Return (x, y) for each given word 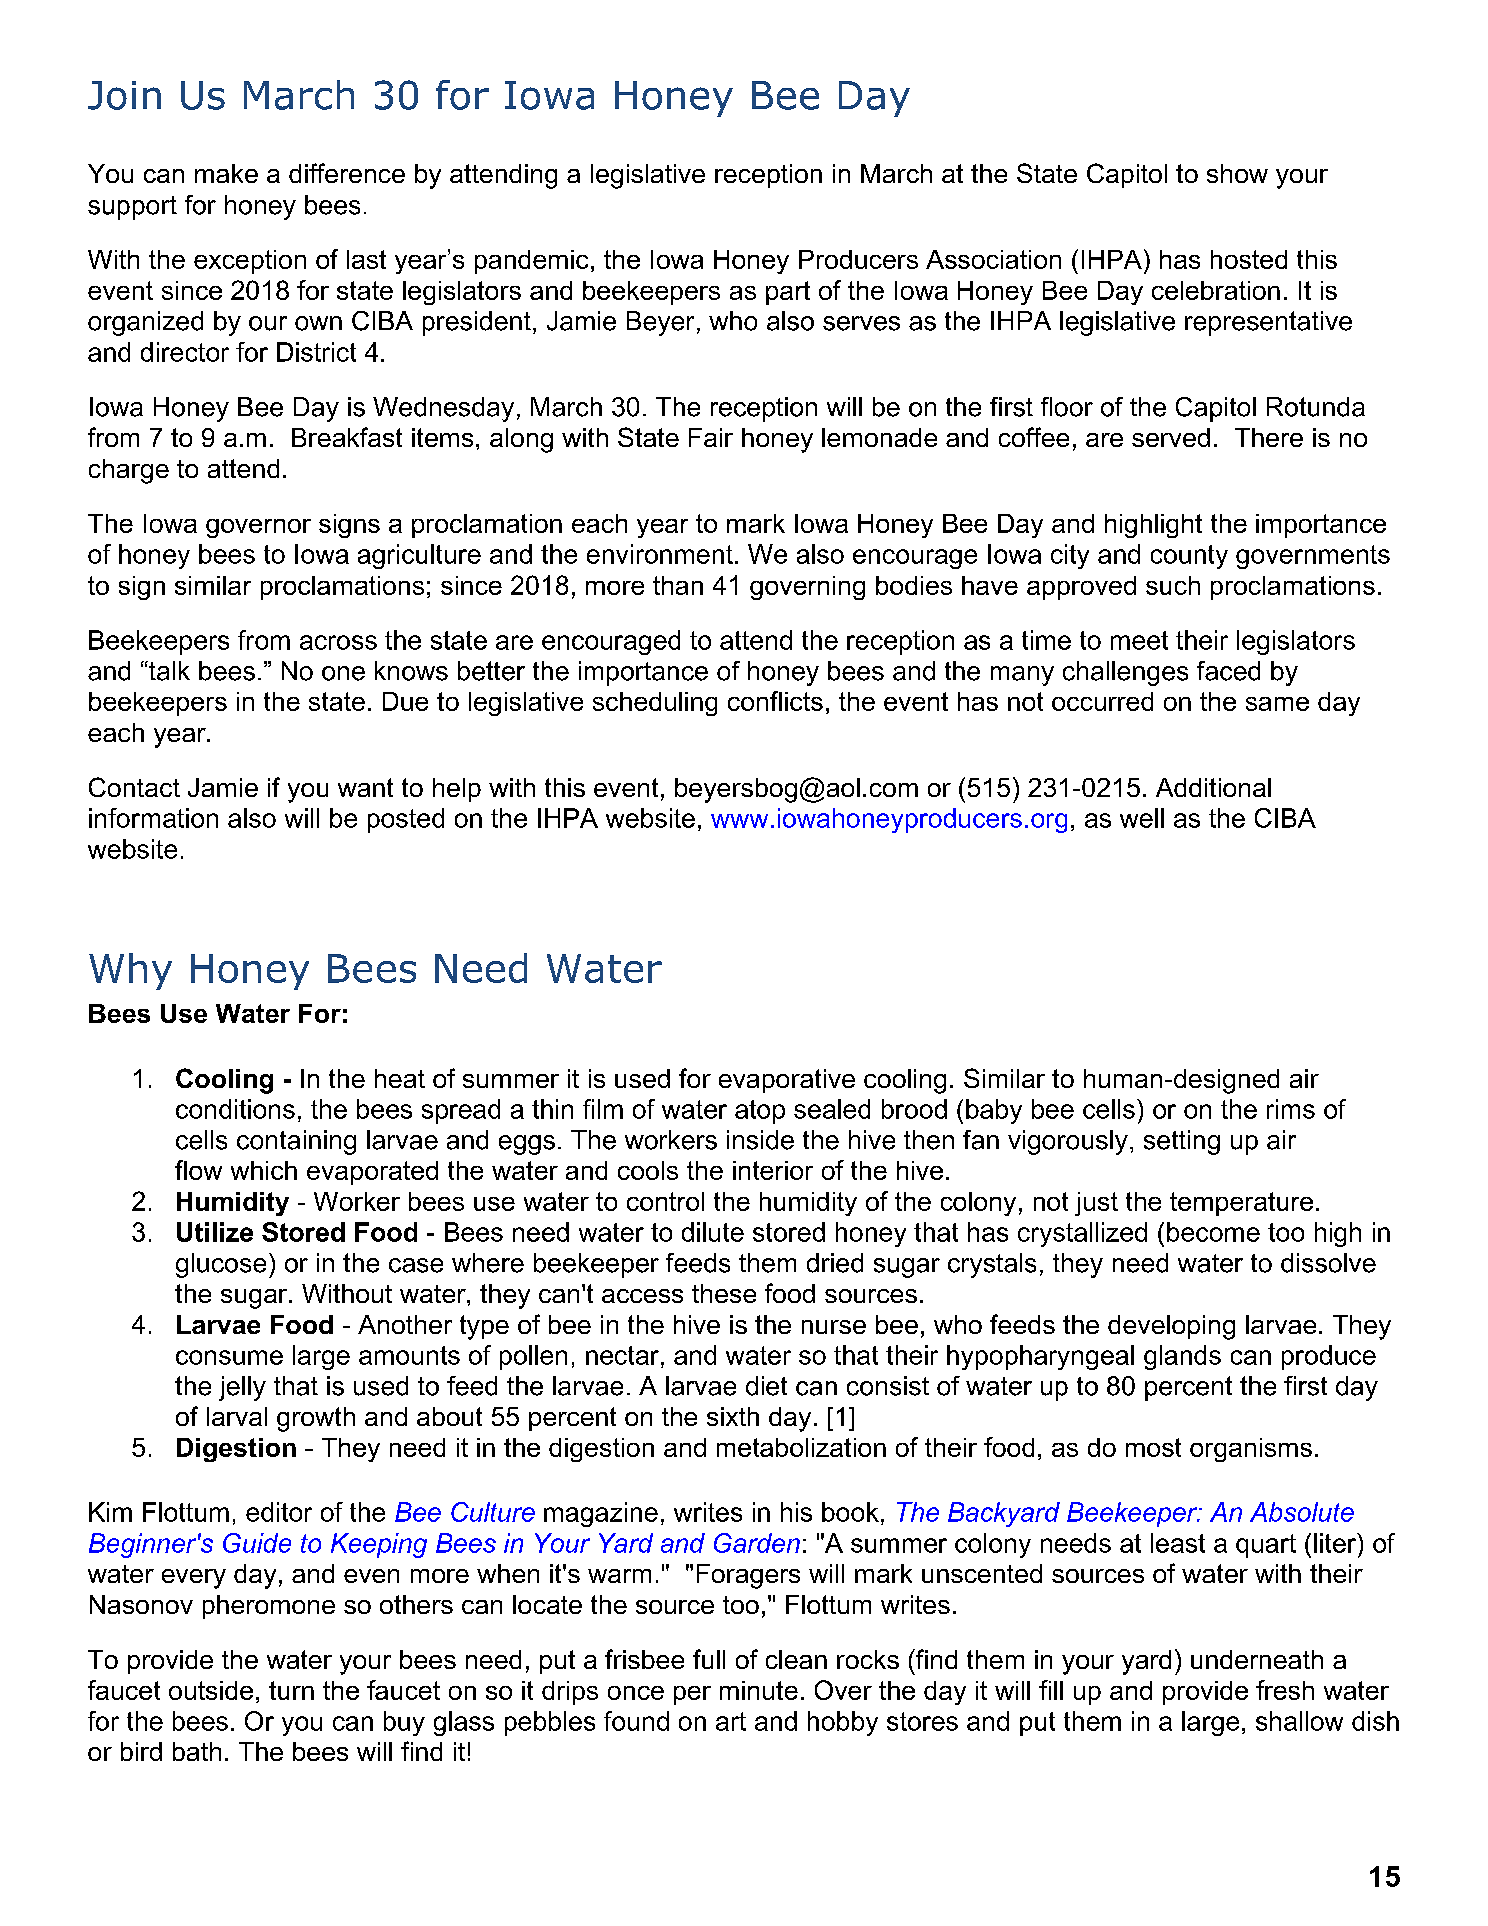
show (1237, 173)
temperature (1241, 1204)
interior (773, 1170)
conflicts (775, 701)
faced (1228, 671)
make (226, 173)
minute (759, 1690)
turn (291, 1690)
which (264, 1170)
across (338, 642)
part (788, 293)
